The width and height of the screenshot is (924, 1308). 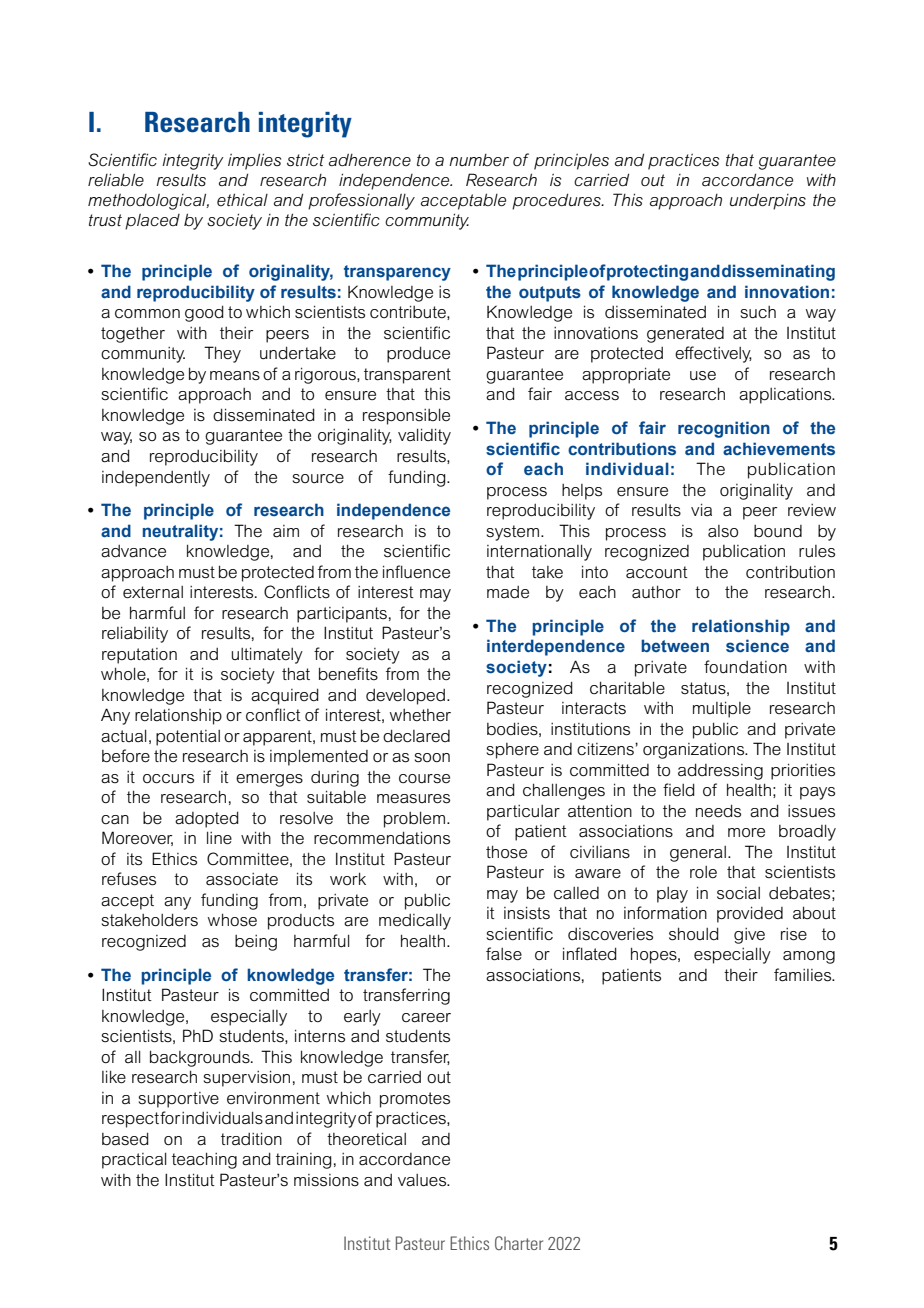 I want to click on underpins, so click(x=768, y=201).
